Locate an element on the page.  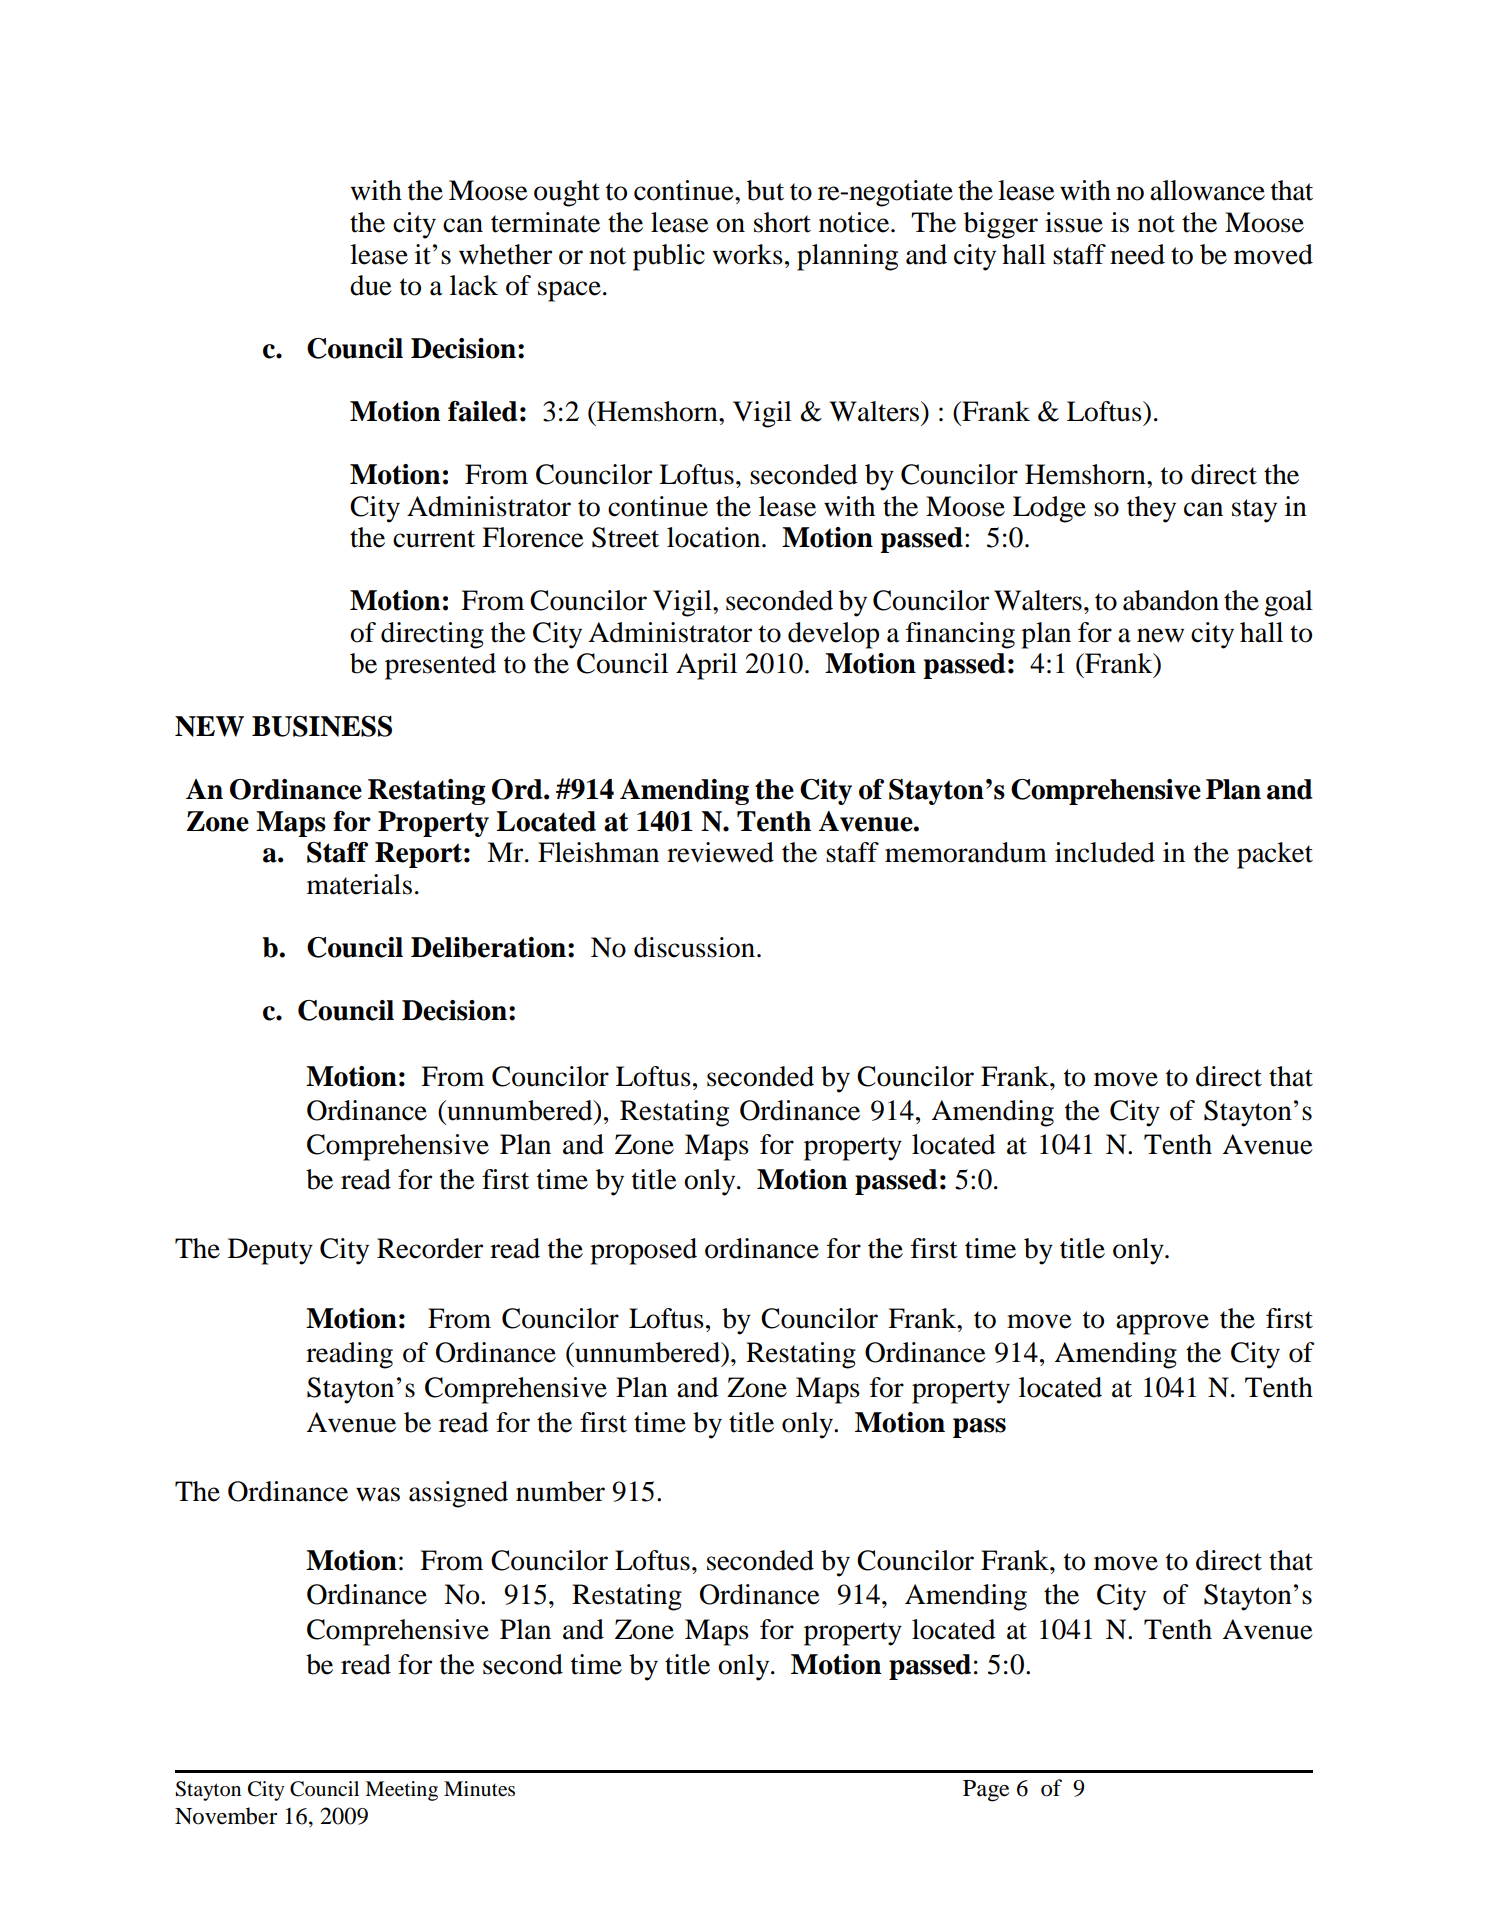
discussion is located at coordinates (694, 947).
